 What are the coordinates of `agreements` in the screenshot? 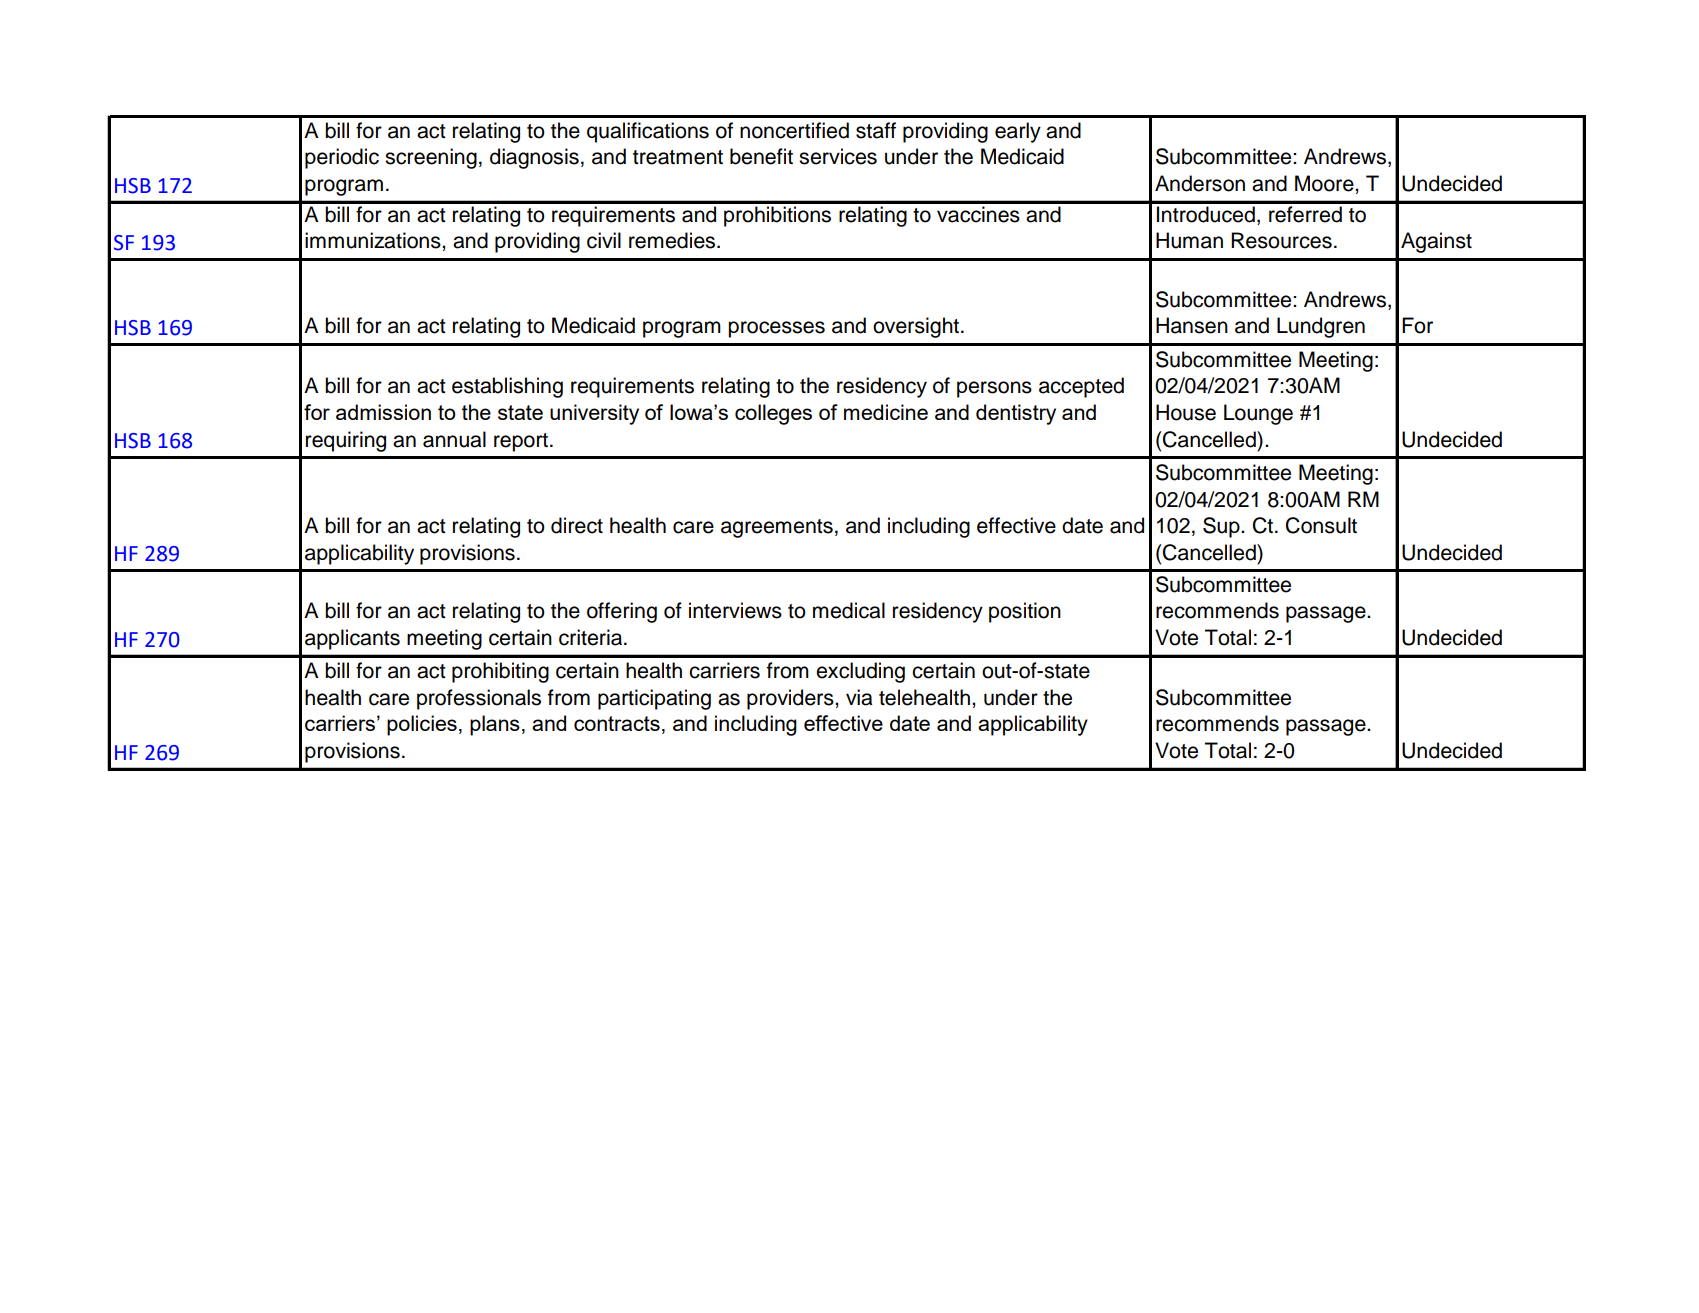 It's located at (777, 528).
